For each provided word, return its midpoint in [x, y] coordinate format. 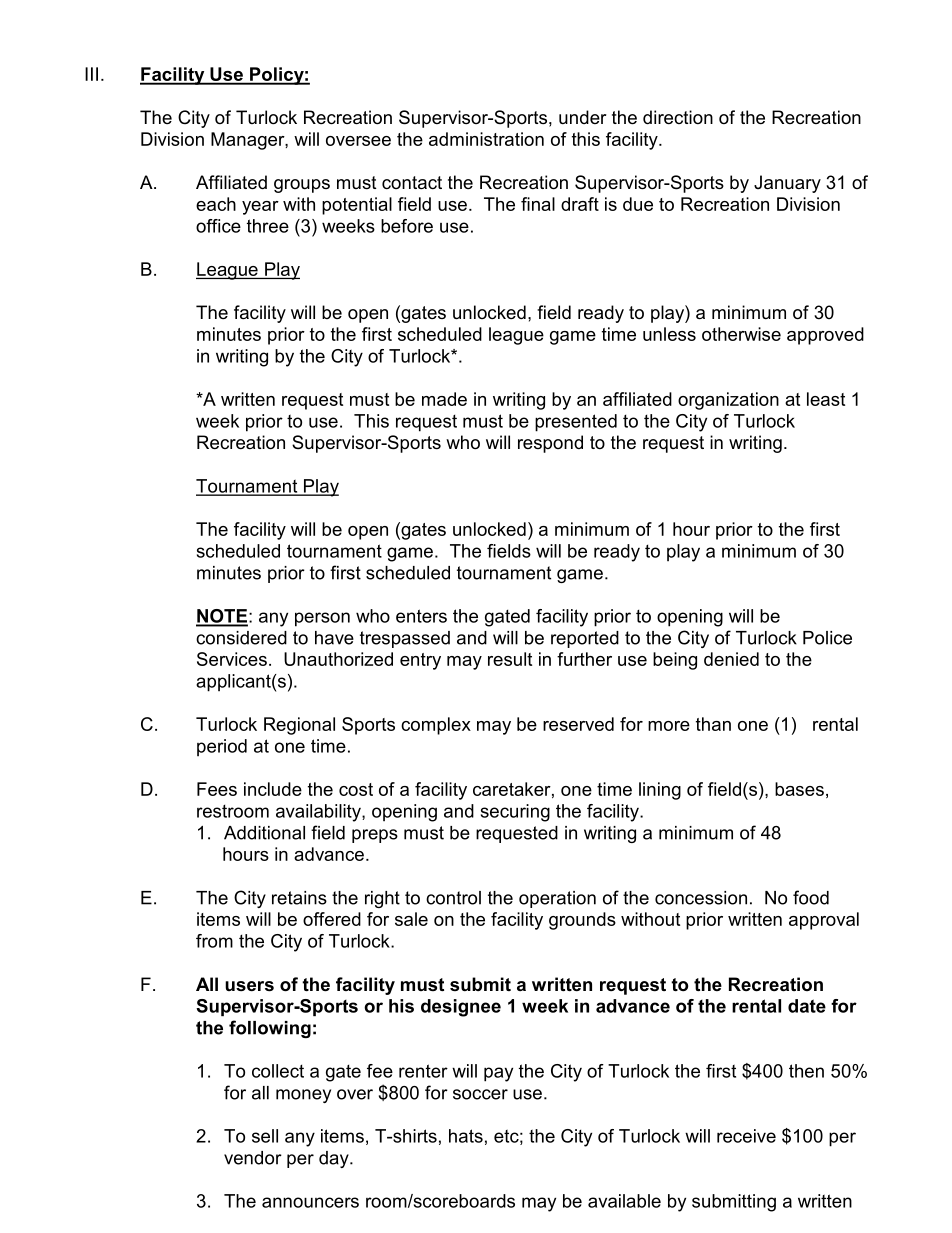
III [91, 74]
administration [486, 139]
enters [421, 616]
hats [466, 1136]
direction [678, 117]
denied [731, 659]
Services [232, 659]
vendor [253, 1158]
